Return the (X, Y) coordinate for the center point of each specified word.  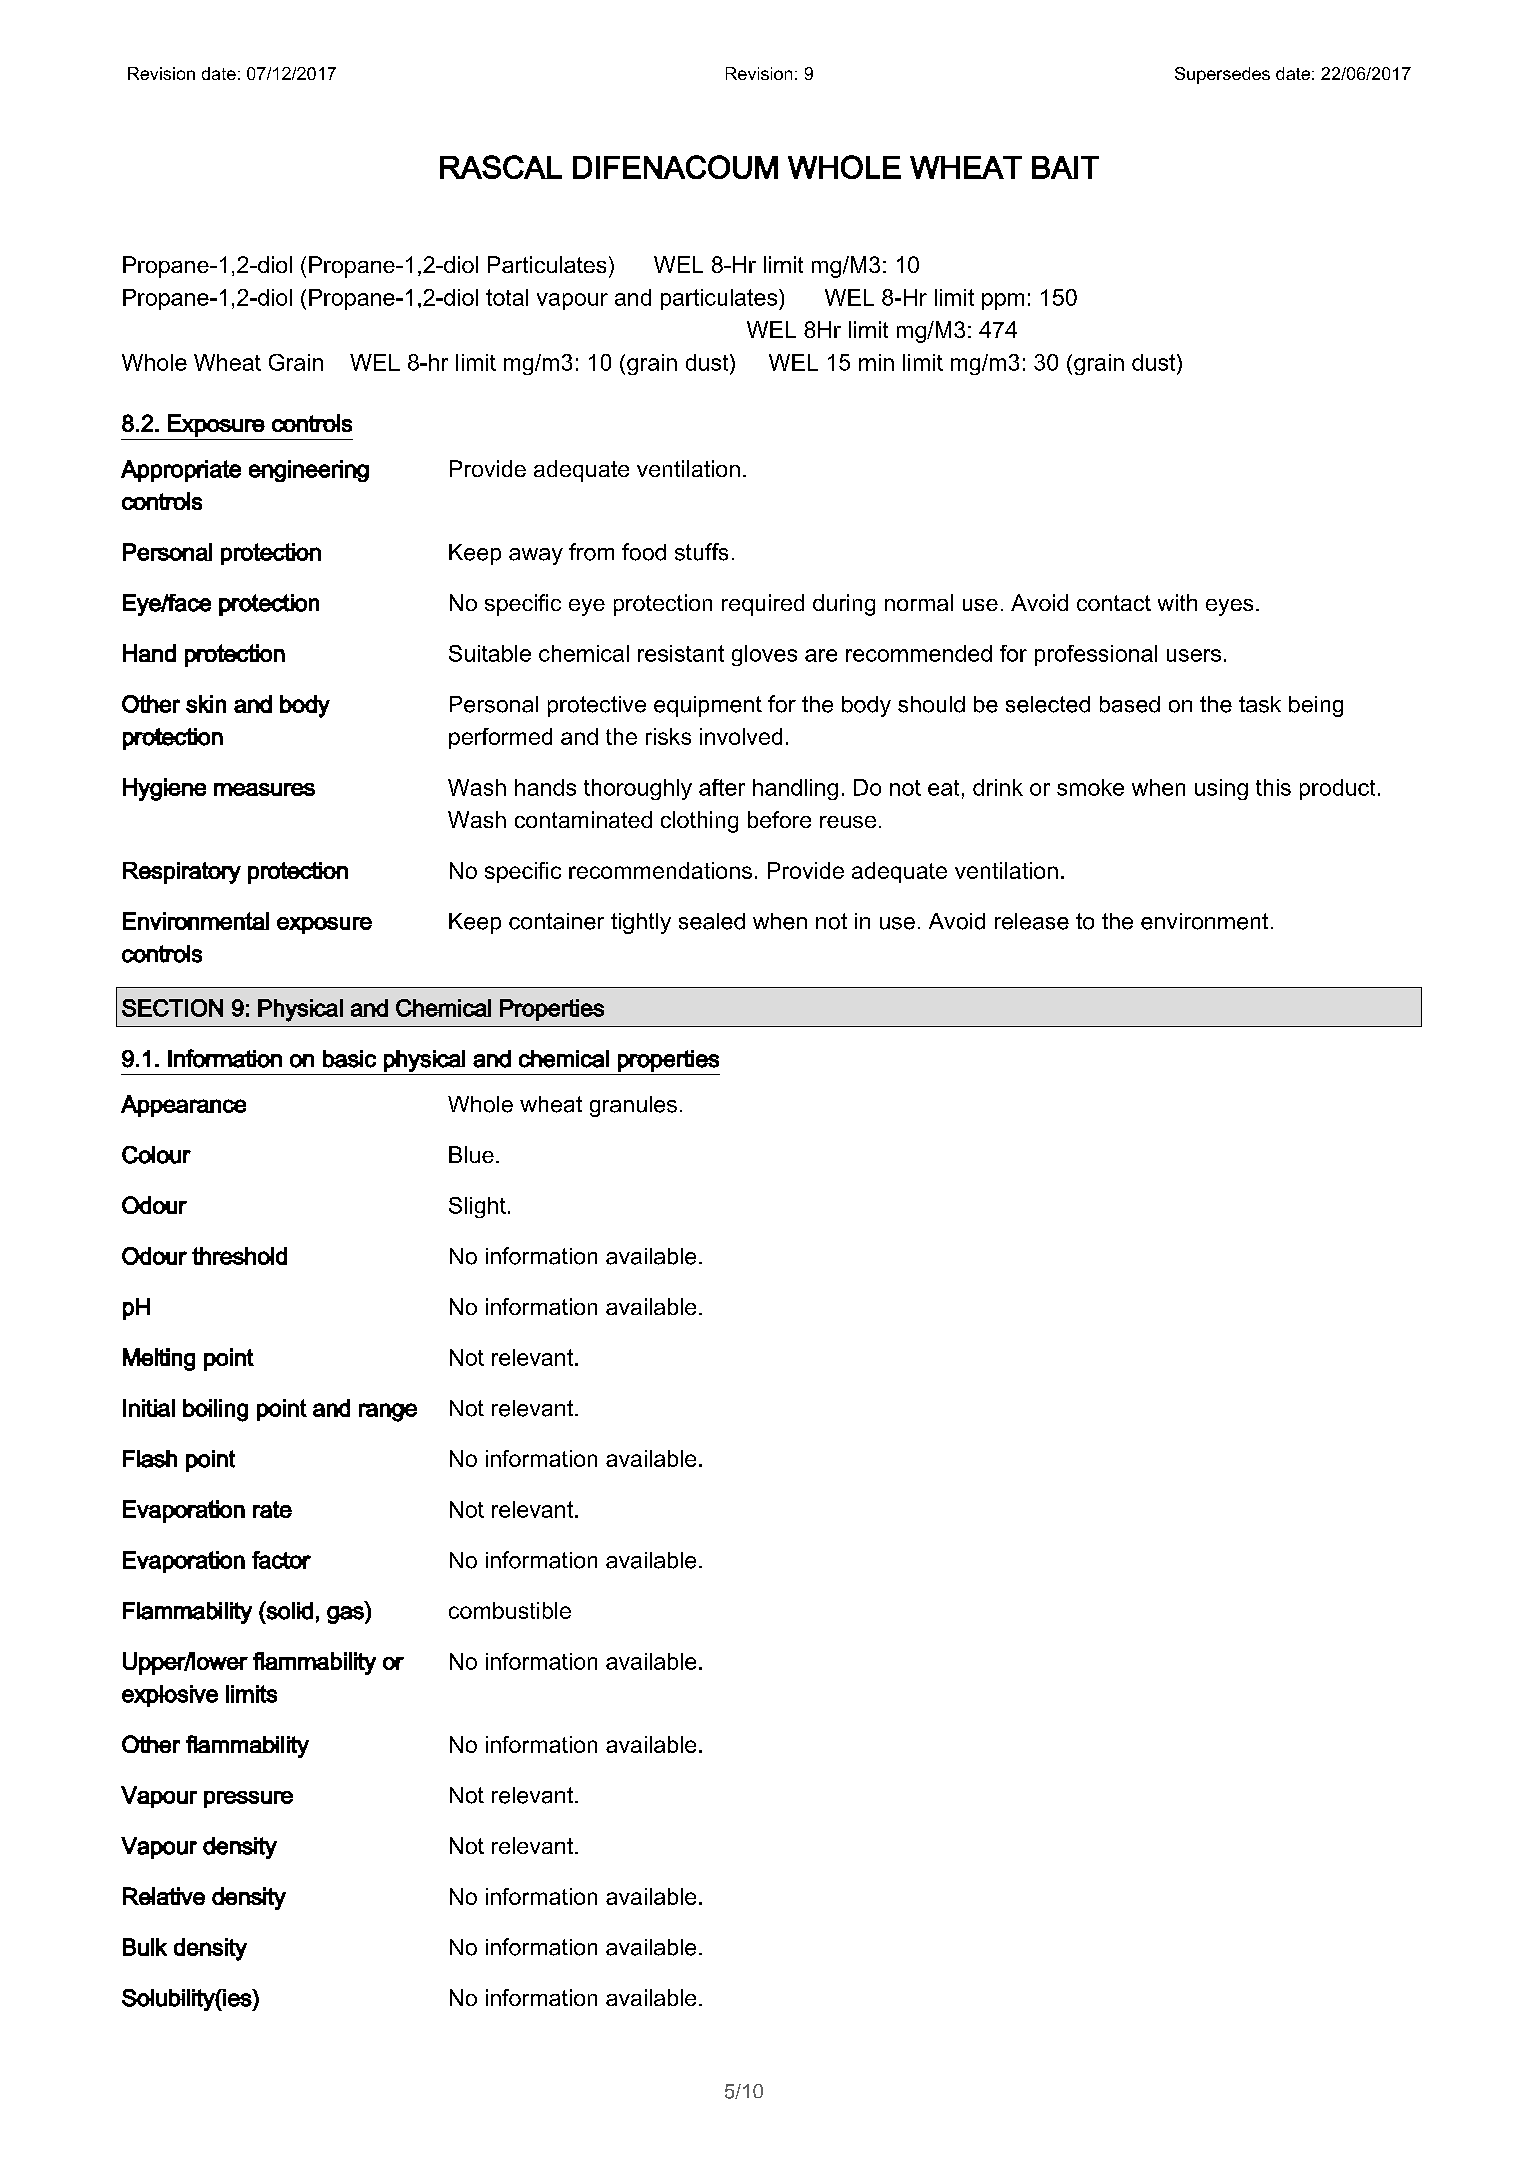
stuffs (701, 552)
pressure (248, 1799)
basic (349, 1059)
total (507, 297)
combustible (510, 1610)
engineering (309, 471)
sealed (712, 921)
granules (633, 1106)
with (1177, 602)
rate (272, 1509)
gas (346, 1615)
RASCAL (501, 167)
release (1032, 921)
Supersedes (1222, 75)
